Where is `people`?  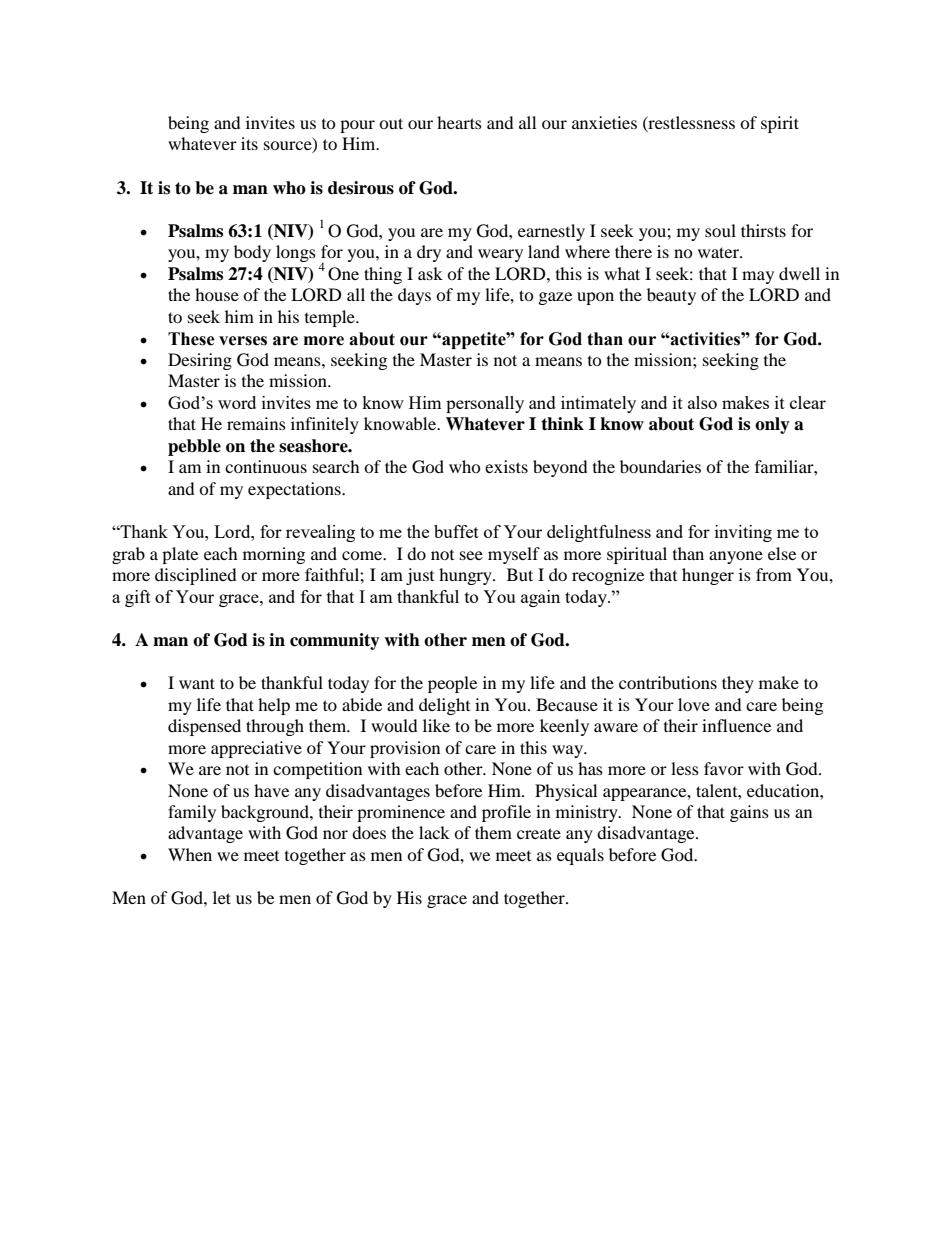 people is located at coordinates (452, 684).
